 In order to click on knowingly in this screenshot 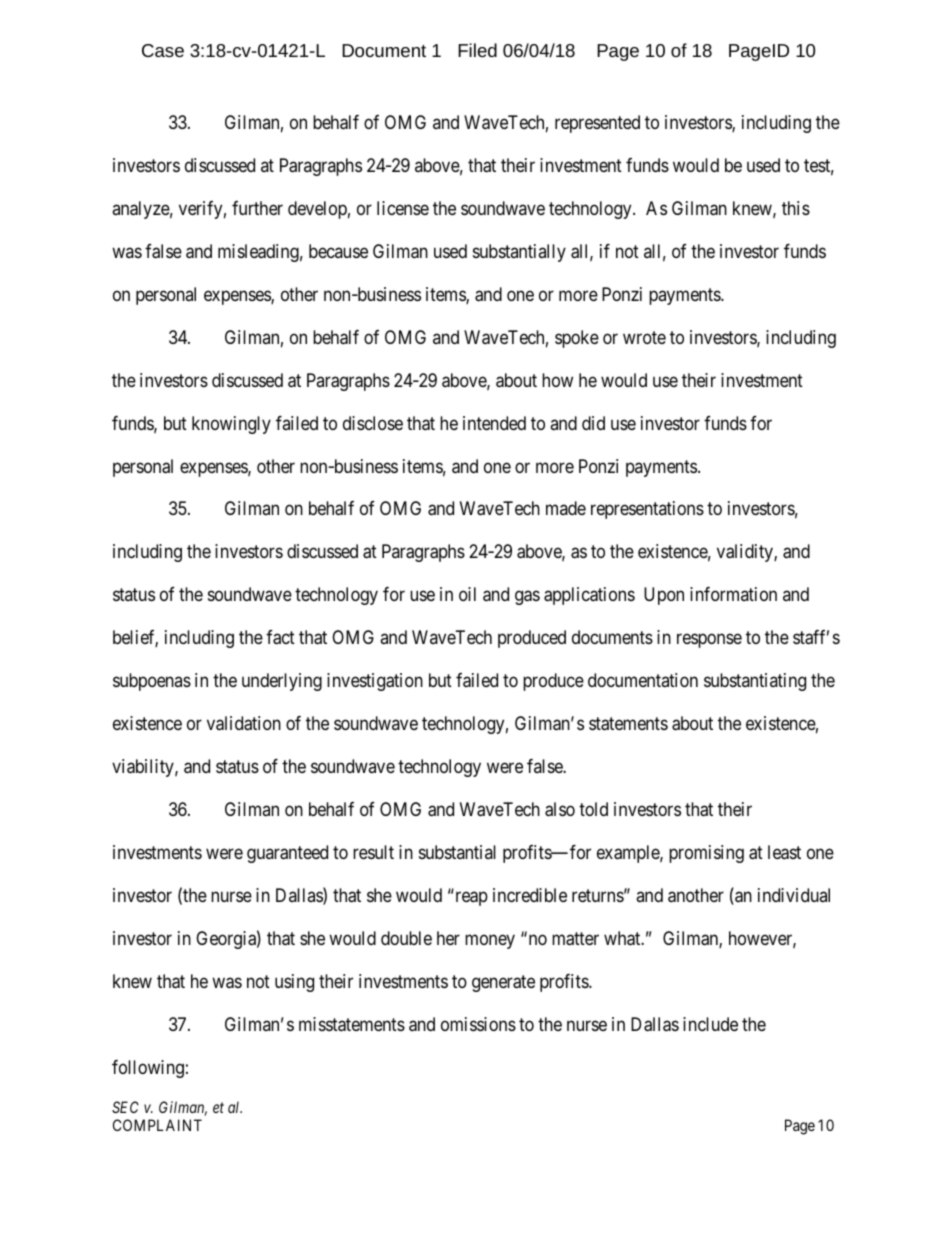, I will do `click(231, 425)`.
